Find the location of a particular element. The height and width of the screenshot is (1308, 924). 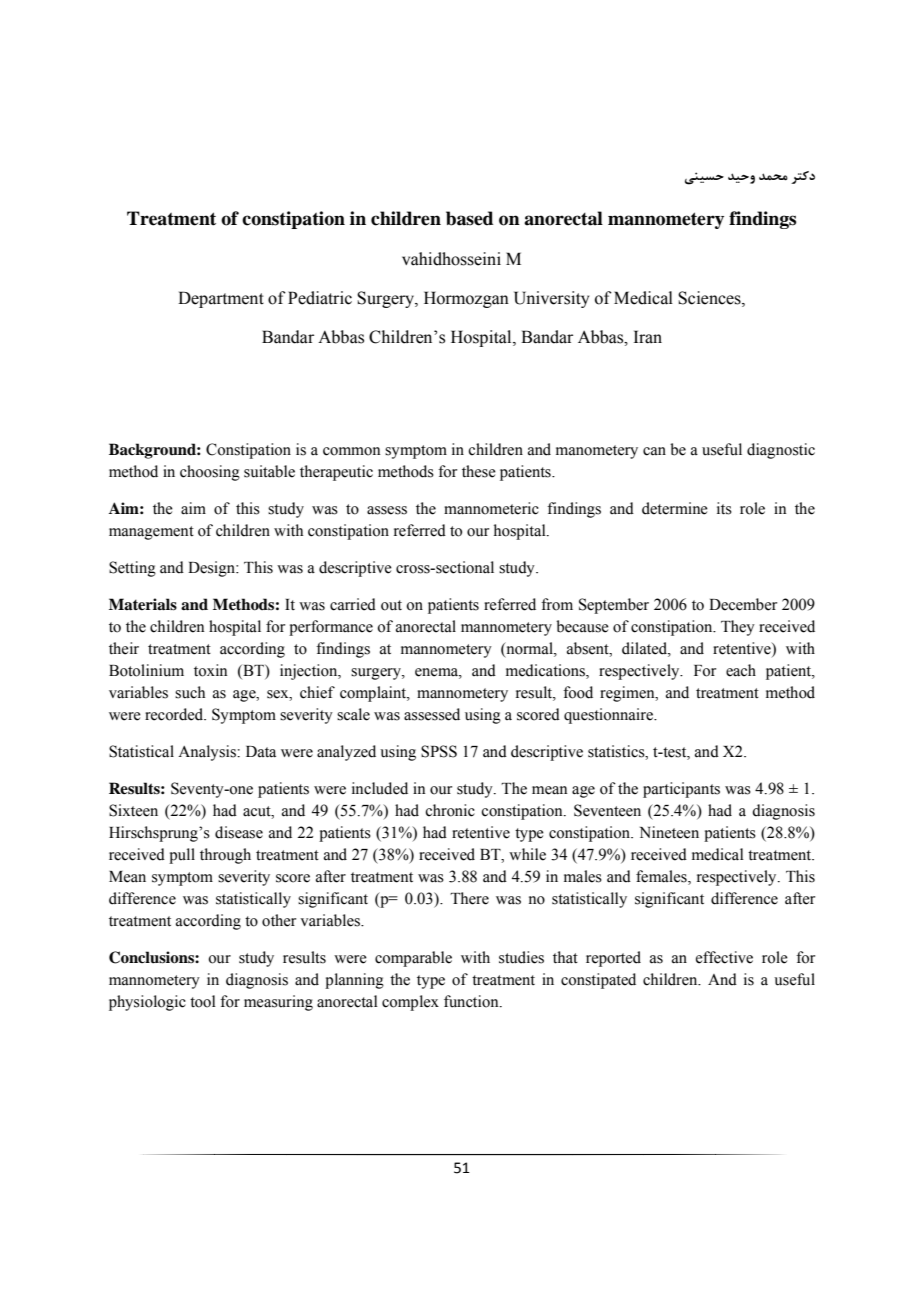

based is located at coordinates (469, 218).
